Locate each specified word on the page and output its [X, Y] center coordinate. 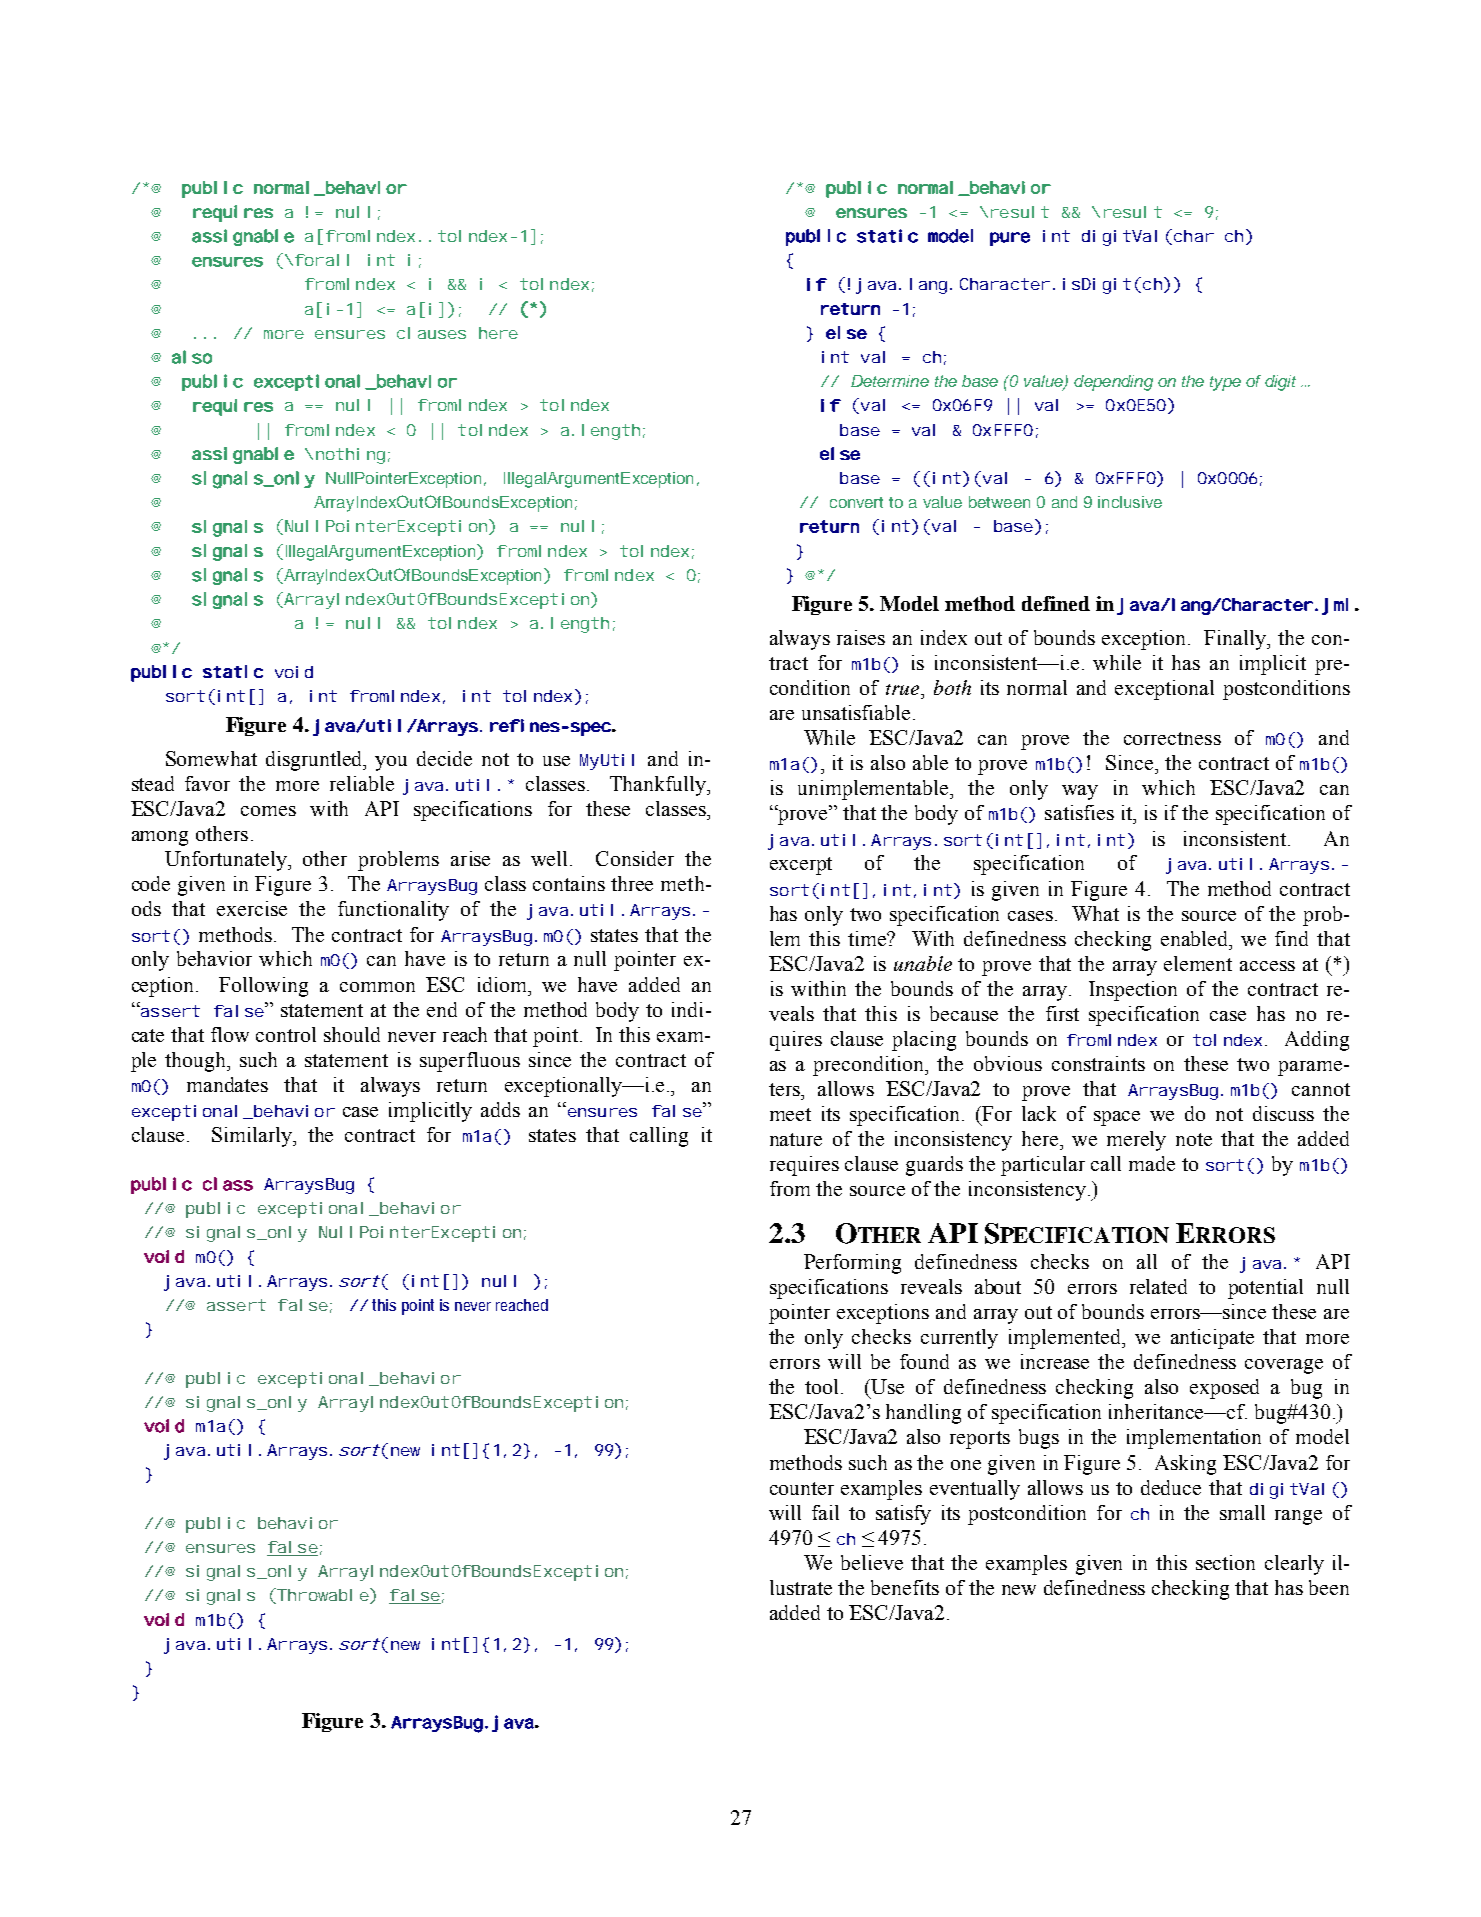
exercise [252, 908]
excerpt [801, 866]
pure [1010, 239]
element [1198, 963]
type [1225, 383]
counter [802, 1488]
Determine [890, 381]
